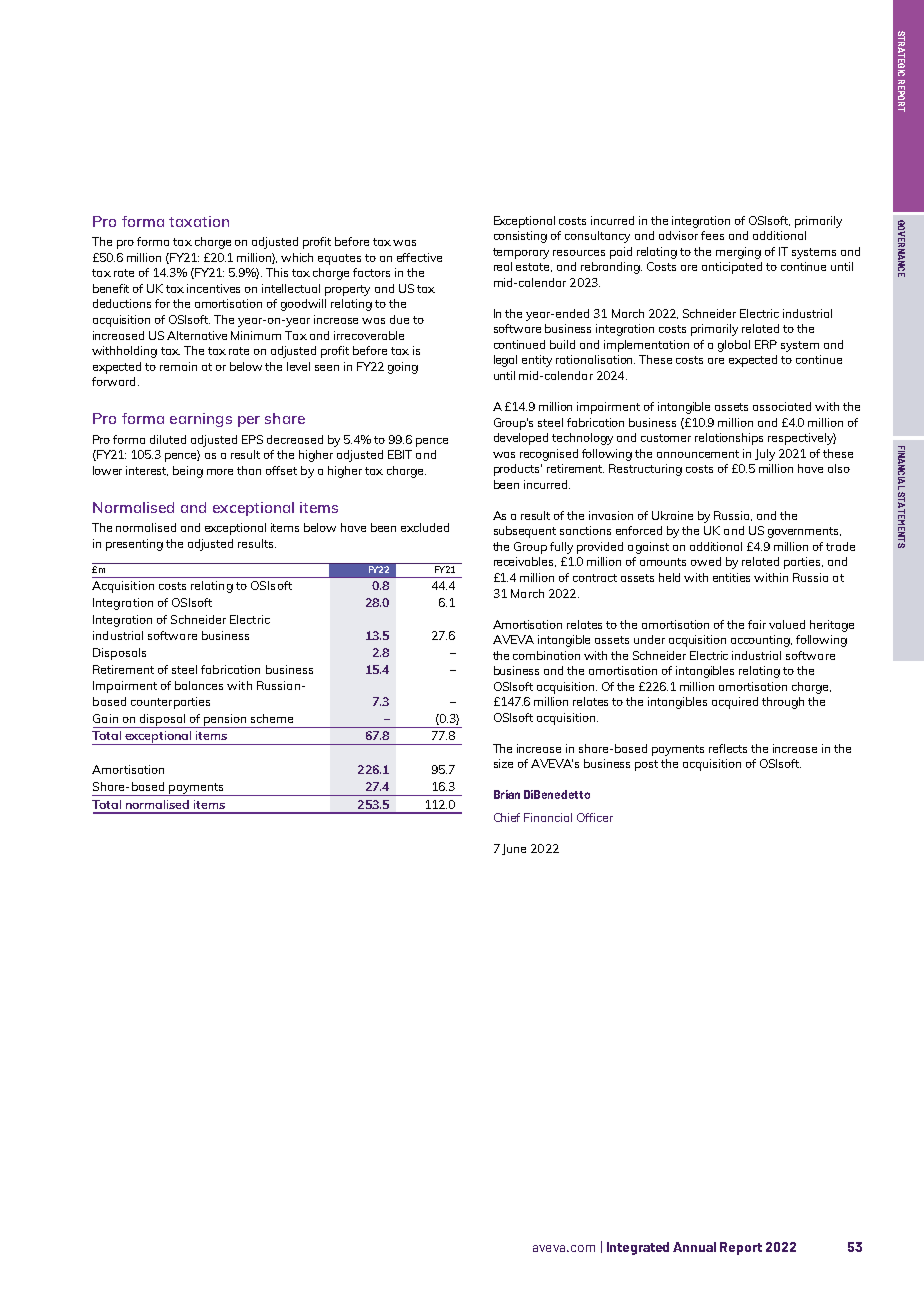 The height and width of the image is (1308, 924). I want to click on reflects, so click(728, 748).
